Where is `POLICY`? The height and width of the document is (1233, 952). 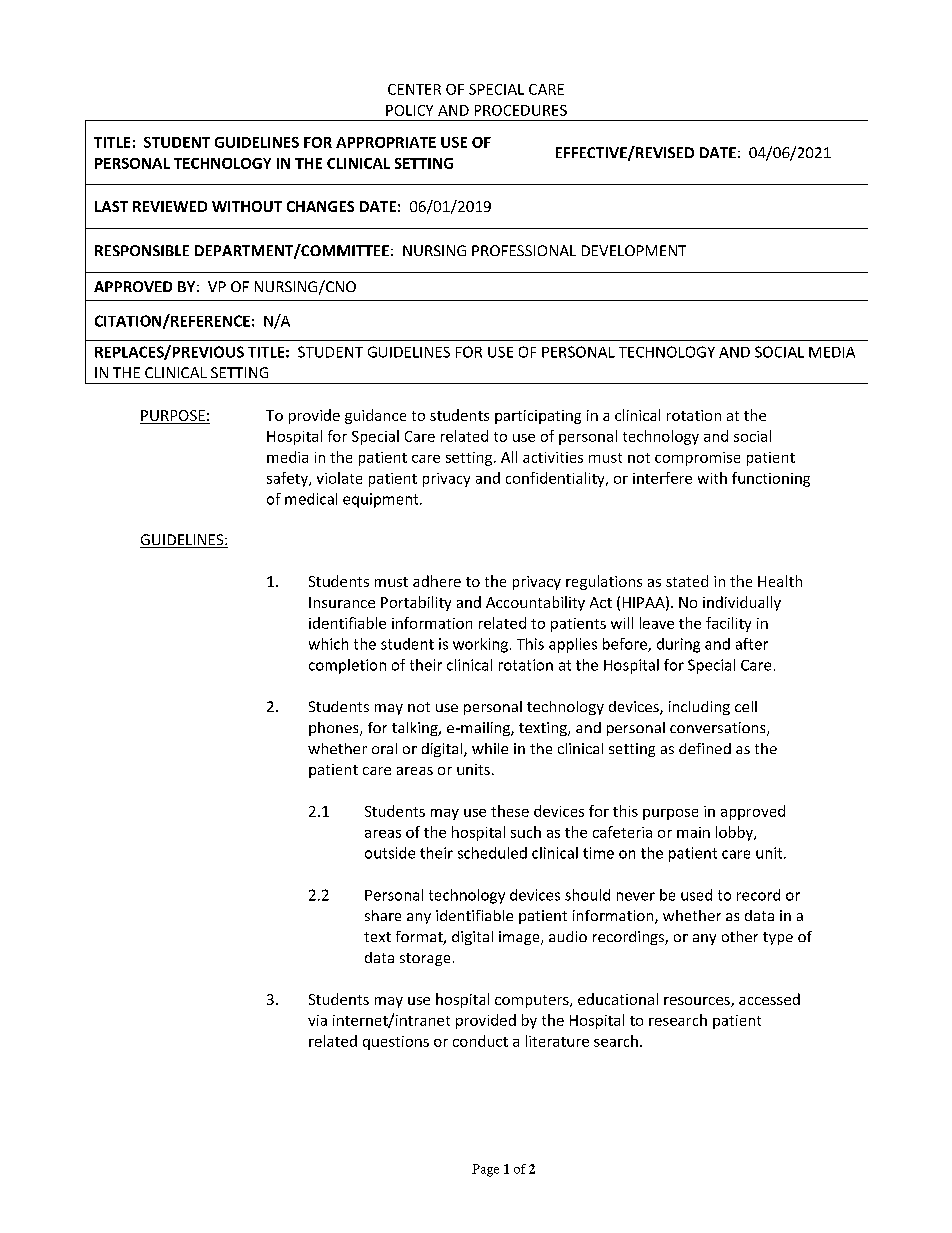
POLICY is located at coordinates (409, 110).
